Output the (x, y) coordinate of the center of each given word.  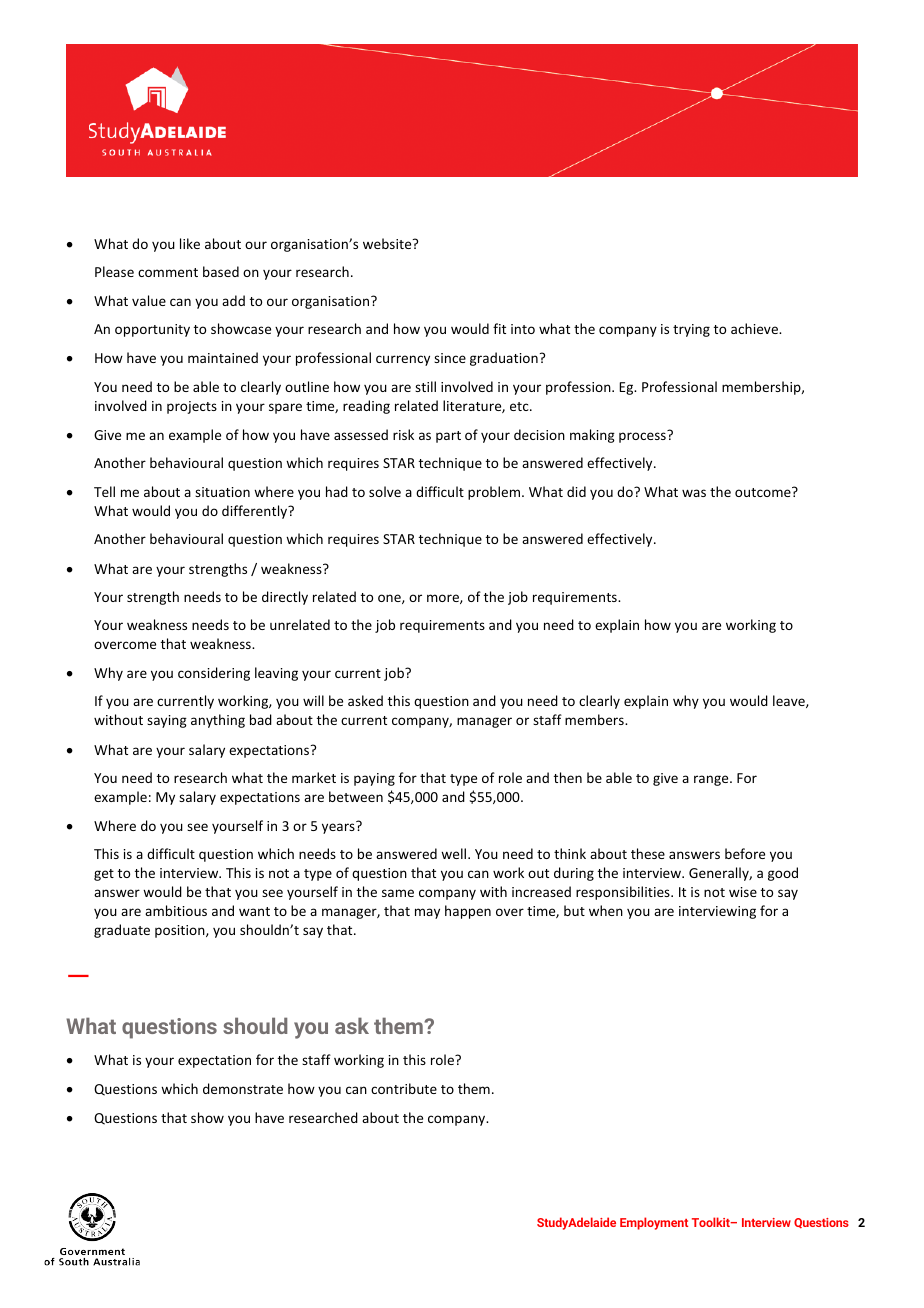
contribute (404, 1088)
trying (691, 330)
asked (365, 700)
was (694, 493)
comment (168, 272)
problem (495, 493)
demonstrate (243, 1088)
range (712, 780)
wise (743, 892)
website (388, 243)
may (427, 913)
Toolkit (712, 1222)
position (181, 931)
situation (222, 492)
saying (167, 721)
